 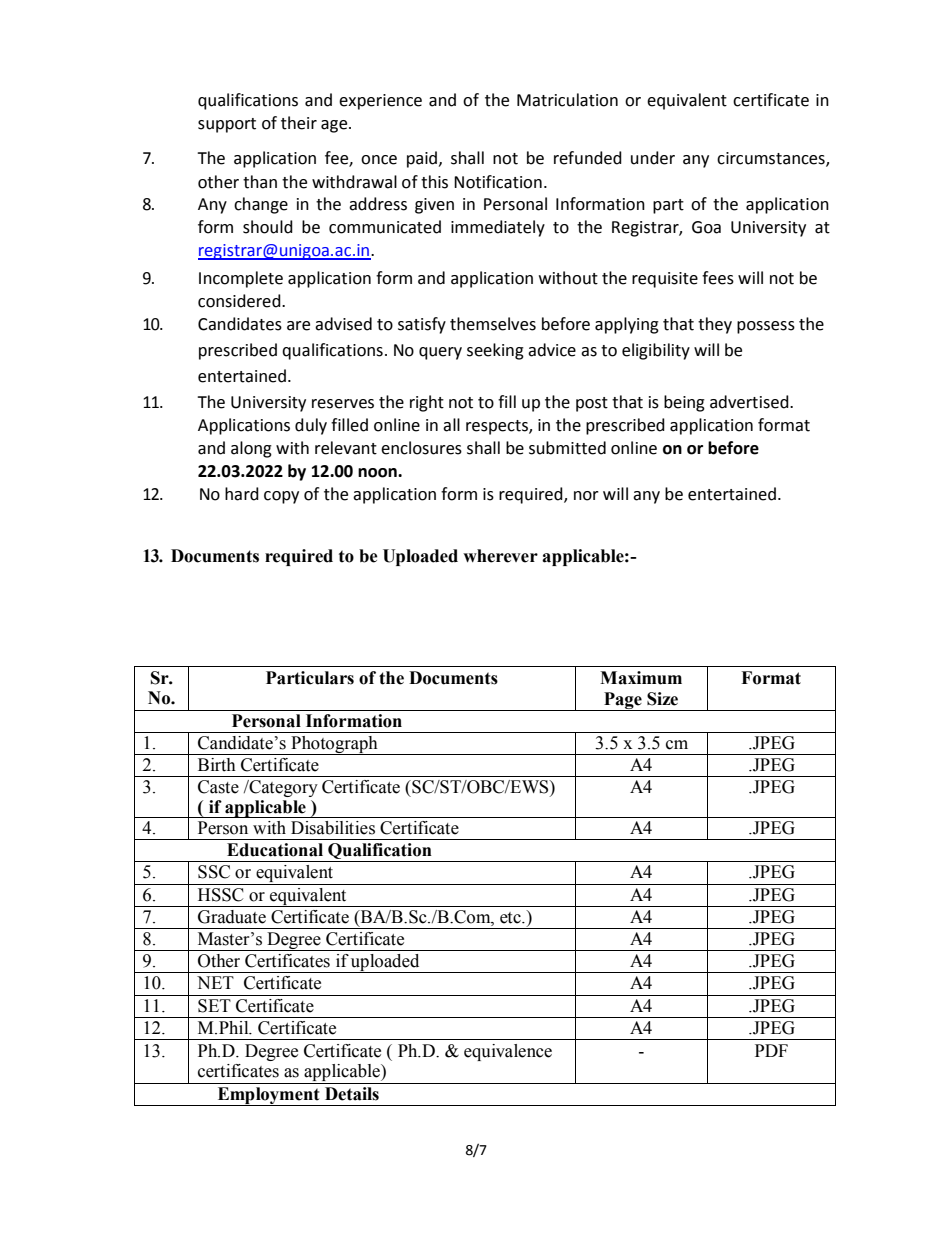 I want to click on wherever, so click(x=500, y=556).
